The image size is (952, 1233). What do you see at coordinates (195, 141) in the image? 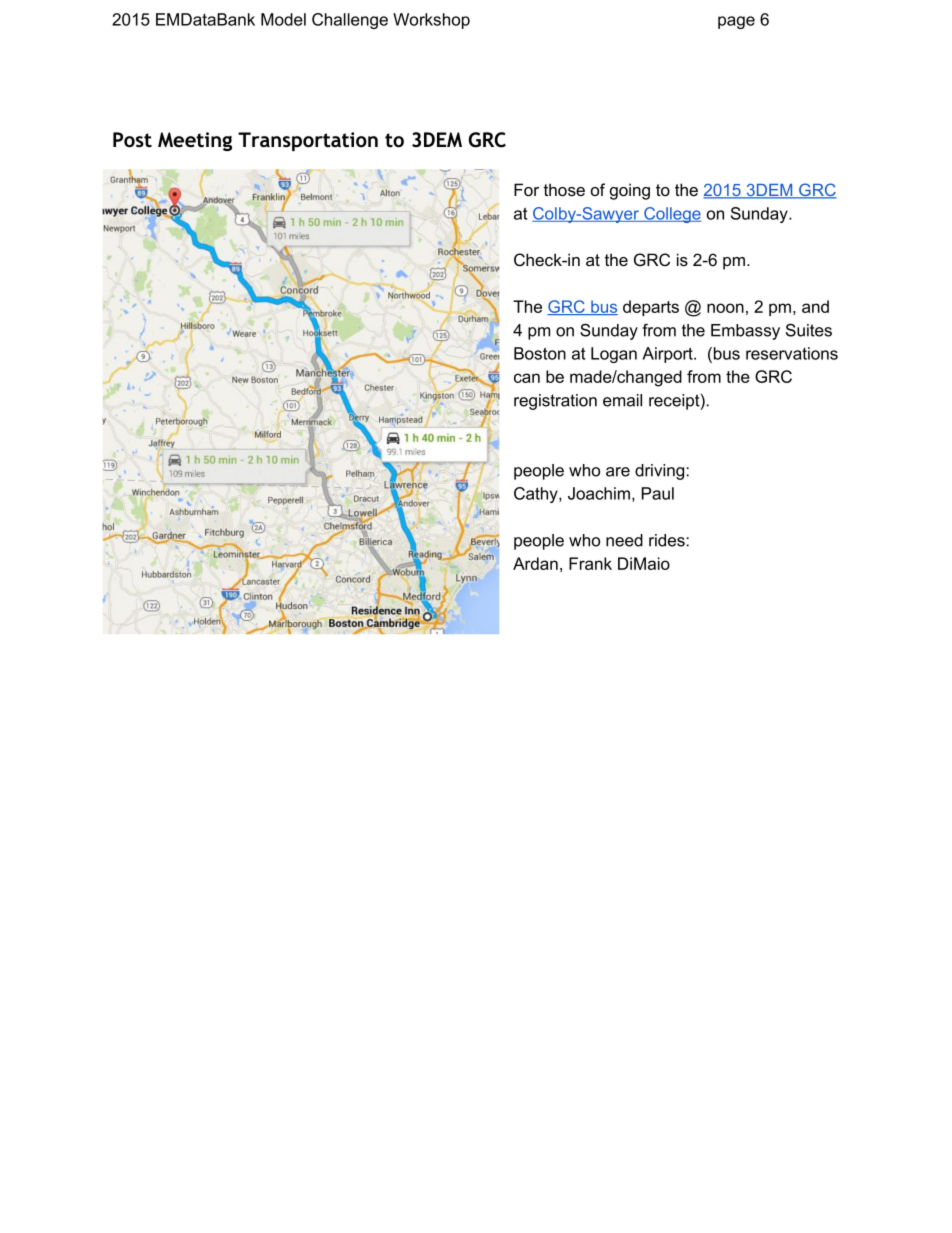
I see `Meeting` at bounding box center [195, 141].
